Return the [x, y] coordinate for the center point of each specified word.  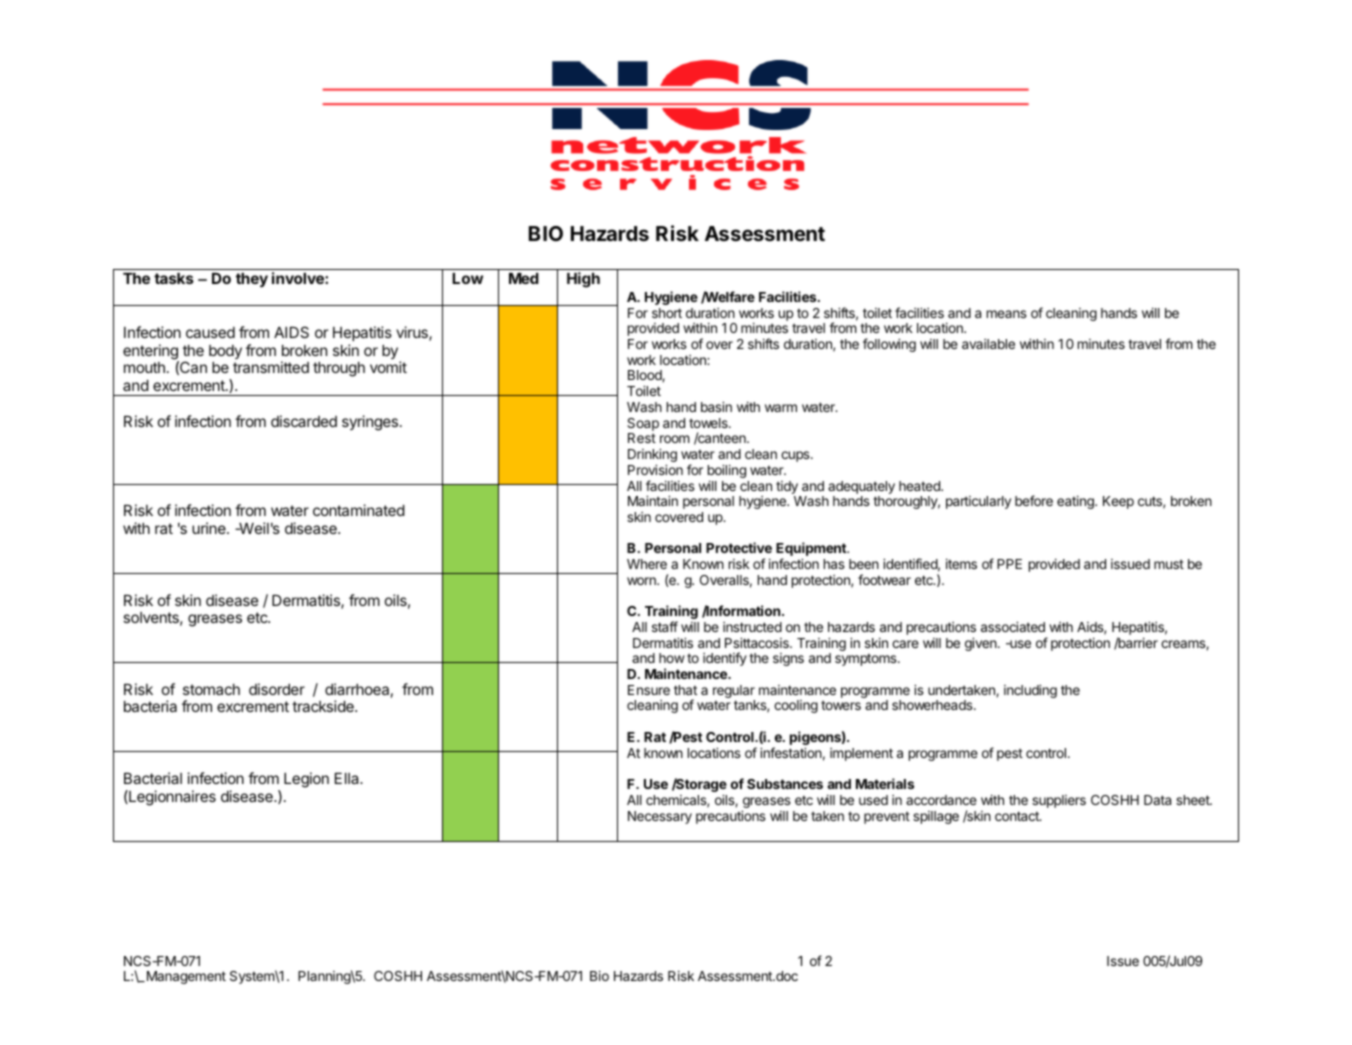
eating [1076, 502]
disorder [277, 689]
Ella [348, 778]
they [252, 280]
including [1030, 691]
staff [665, 626]
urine [210, 528]
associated [1013, 626]
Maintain [653, 500]
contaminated [359, 510]
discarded [304, 421]
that [685, 690]
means [1007, 314]
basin [716, 406]
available [988, 344]
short [667, 313]
